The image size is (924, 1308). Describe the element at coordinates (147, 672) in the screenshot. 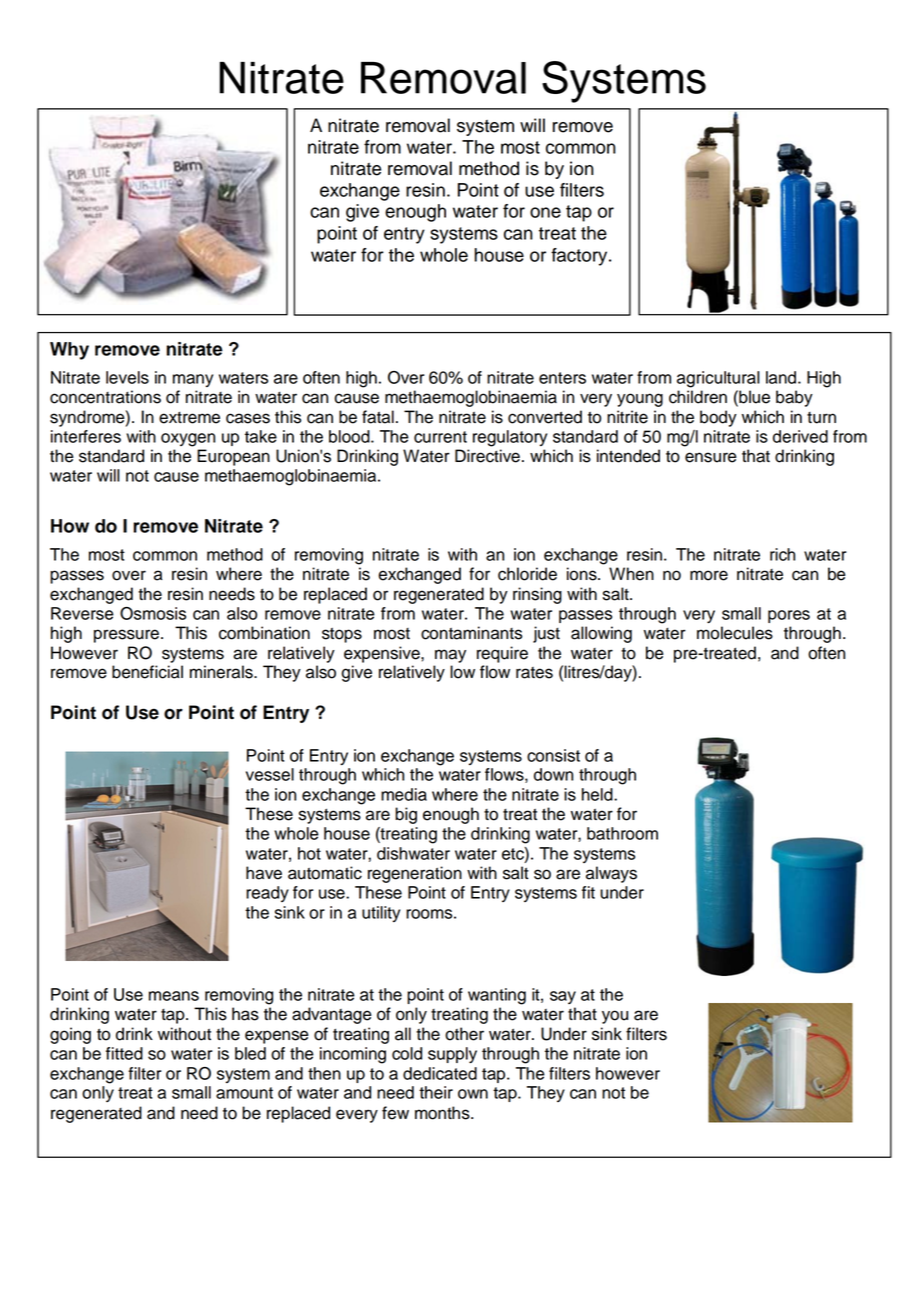

I see `beneficial` at that location.
